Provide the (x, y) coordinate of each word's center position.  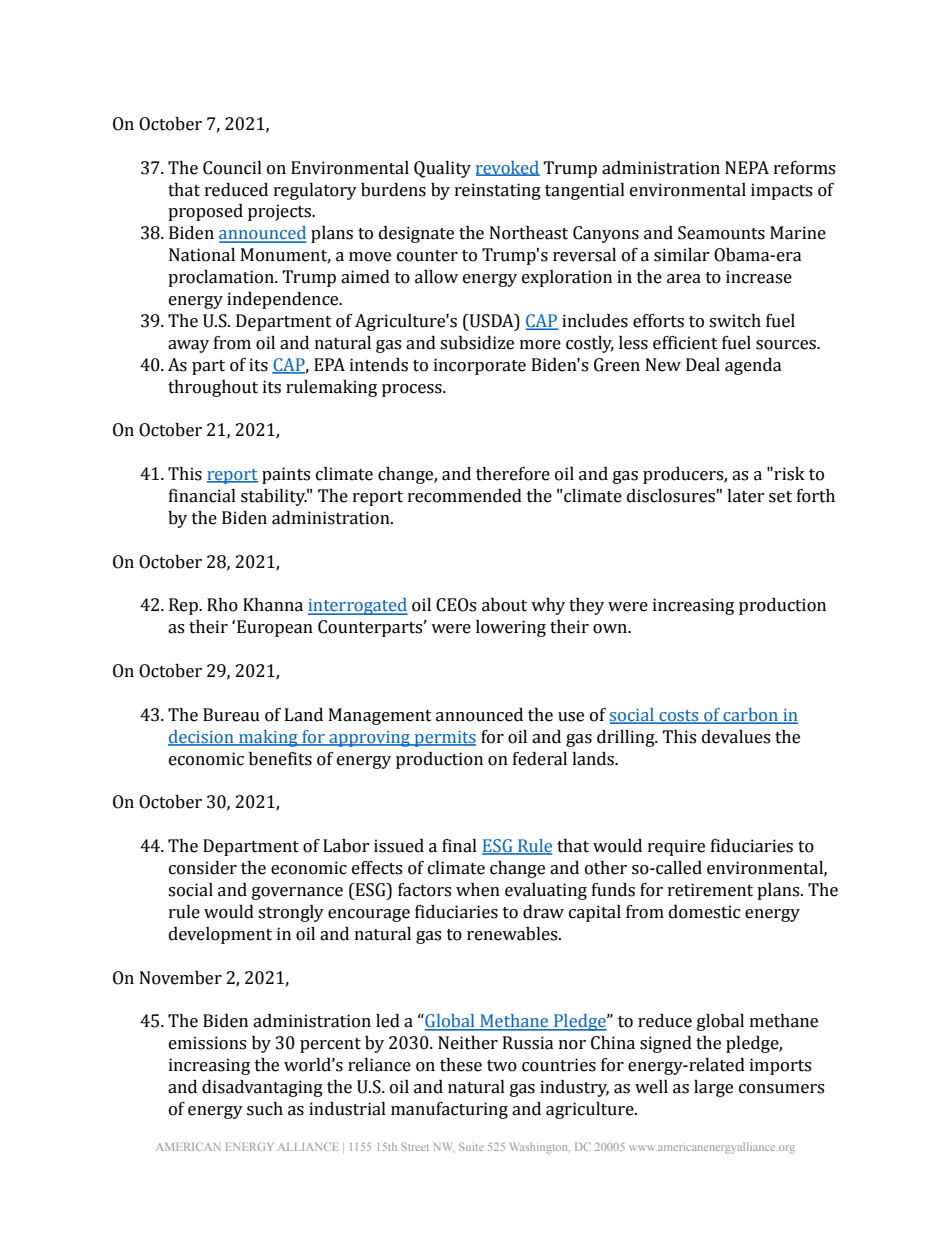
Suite (471, 1146)
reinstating (498, 191)
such (265, 1109)
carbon (750, 715)
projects (280, 212)
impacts (781, 191)
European (275, 628)
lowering (511, 628)
